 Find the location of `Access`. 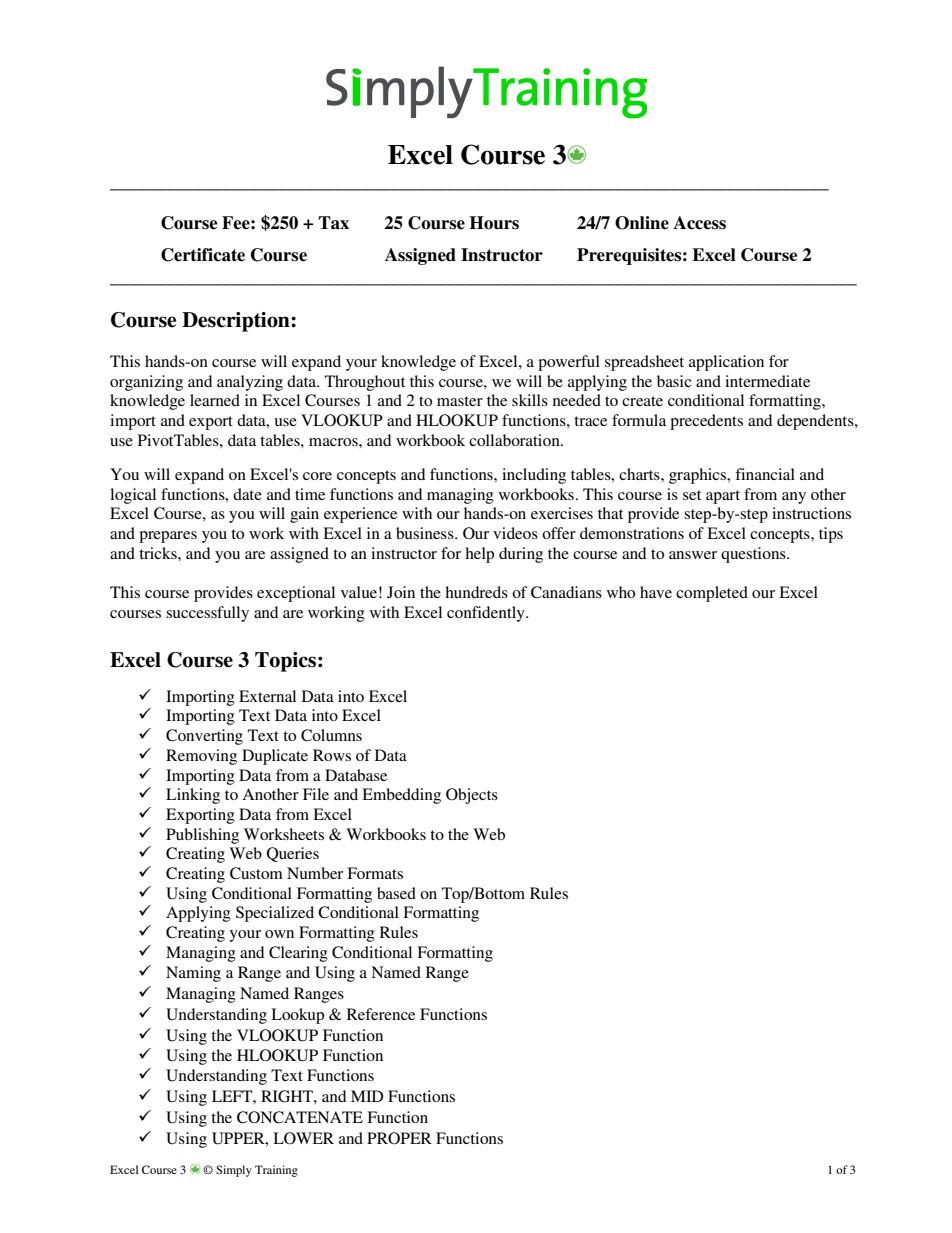

Access is located at coordinates (699, 223).
